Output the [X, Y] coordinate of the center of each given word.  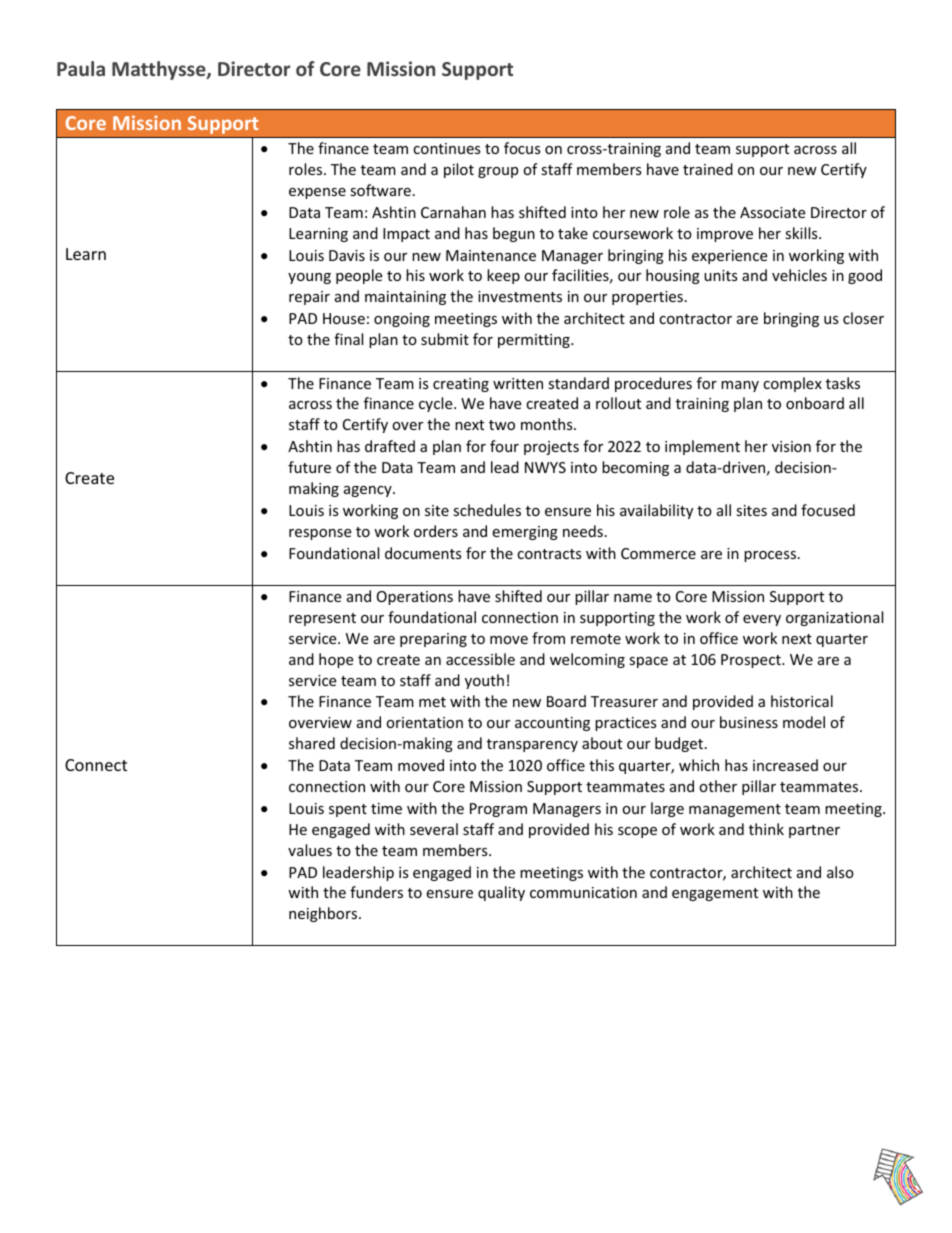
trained [708, 169]
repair [309, 298]
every [762, 620]
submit [445, 339]
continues [447, 148]
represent [322, 619]
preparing [433, 640]
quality [501, 893]
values [310, 850]
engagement [715, 894]
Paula [81, 68]
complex [792, 384]
